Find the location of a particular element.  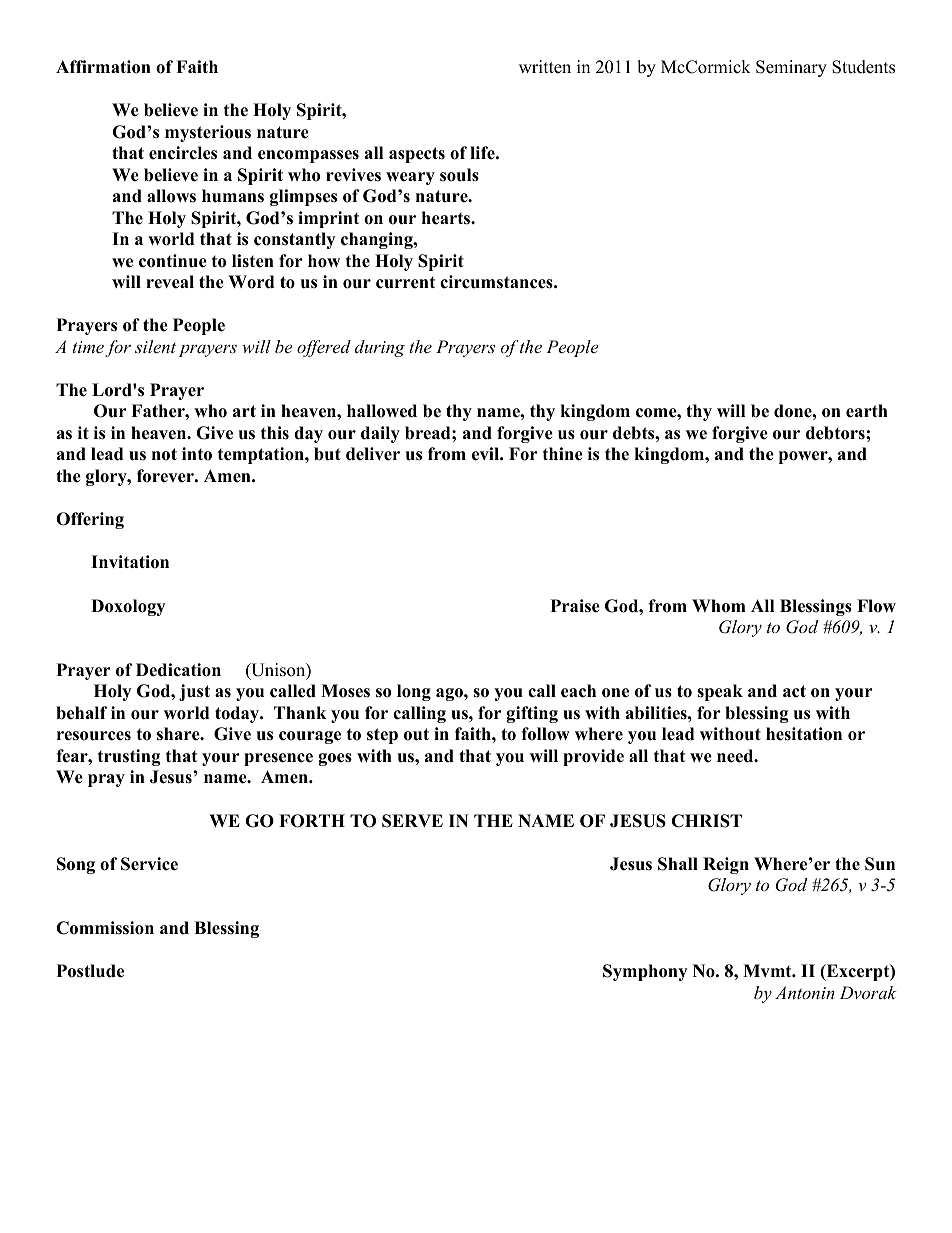

written is located at coordinates (545, 67).
